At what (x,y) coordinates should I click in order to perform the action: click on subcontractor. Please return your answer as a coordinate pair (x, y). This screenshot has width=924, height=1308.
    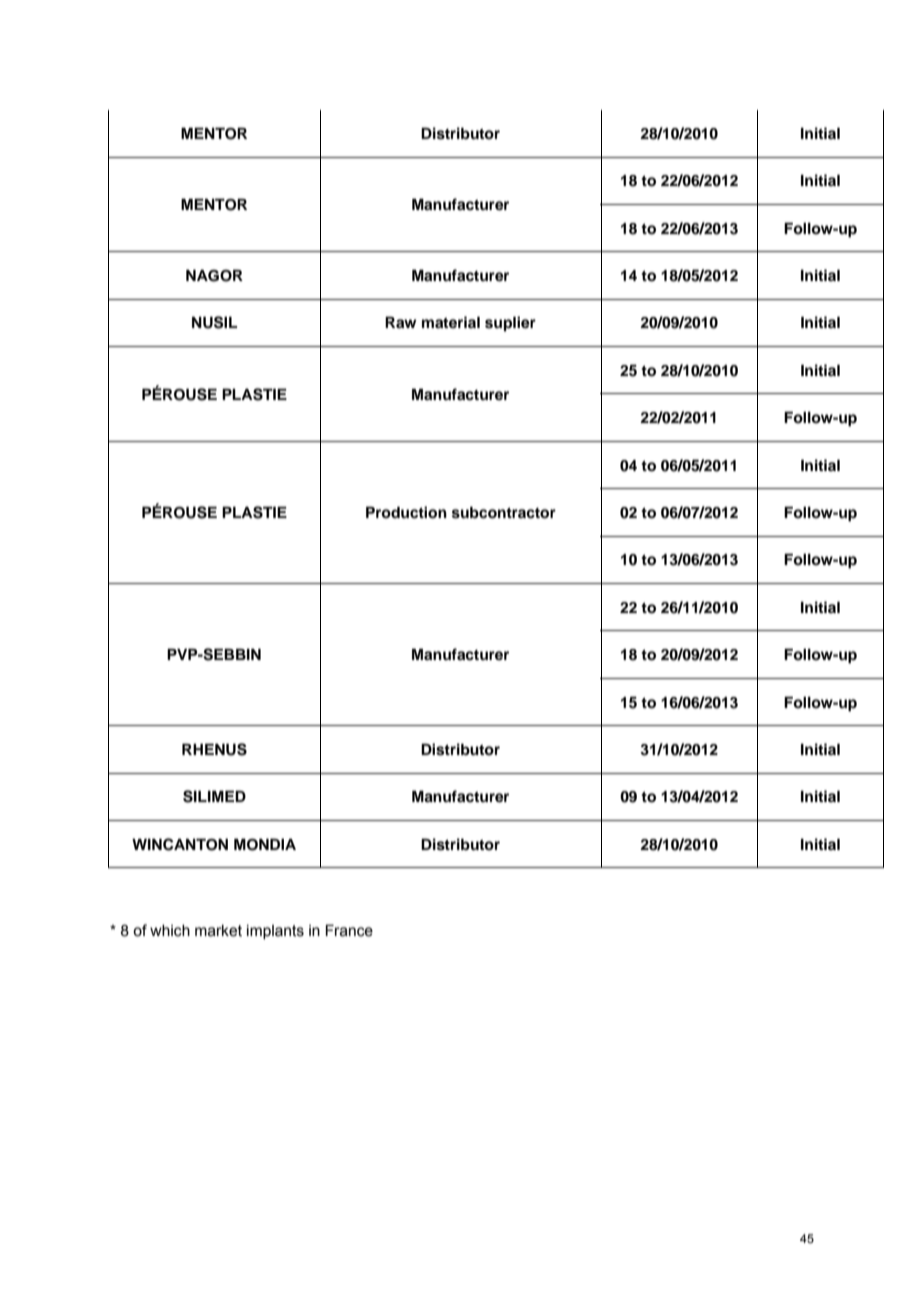
    Looking at the image, I should click on (504, 512).
